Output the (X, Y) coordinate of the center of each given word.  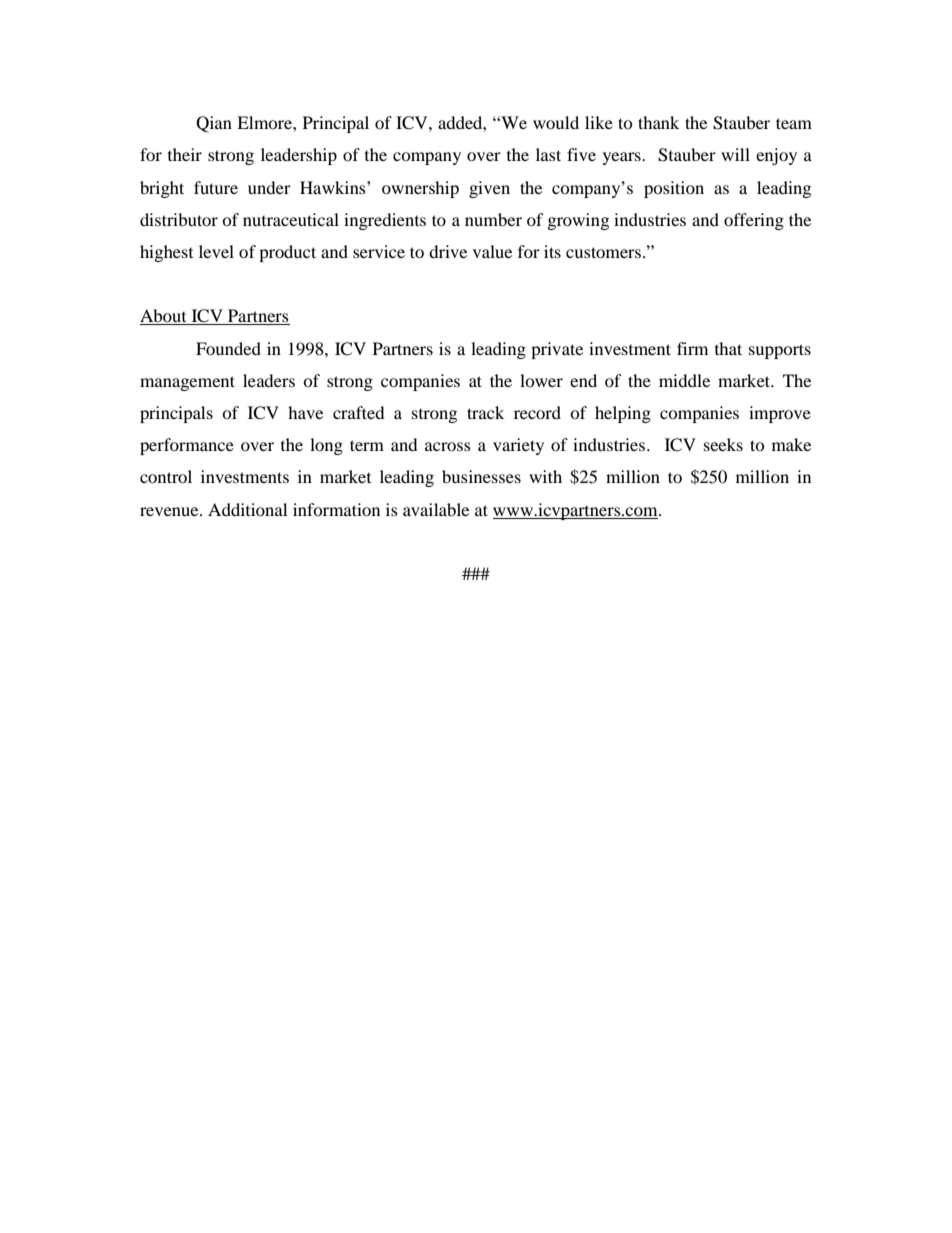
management (187, 383)
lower (541, 380)
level (216, 251)
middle (684, 380)
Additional (247, 509)
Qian (214, 124)
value (492, 251)
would (556, 122)
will (735, 154)
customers (603, 252)
